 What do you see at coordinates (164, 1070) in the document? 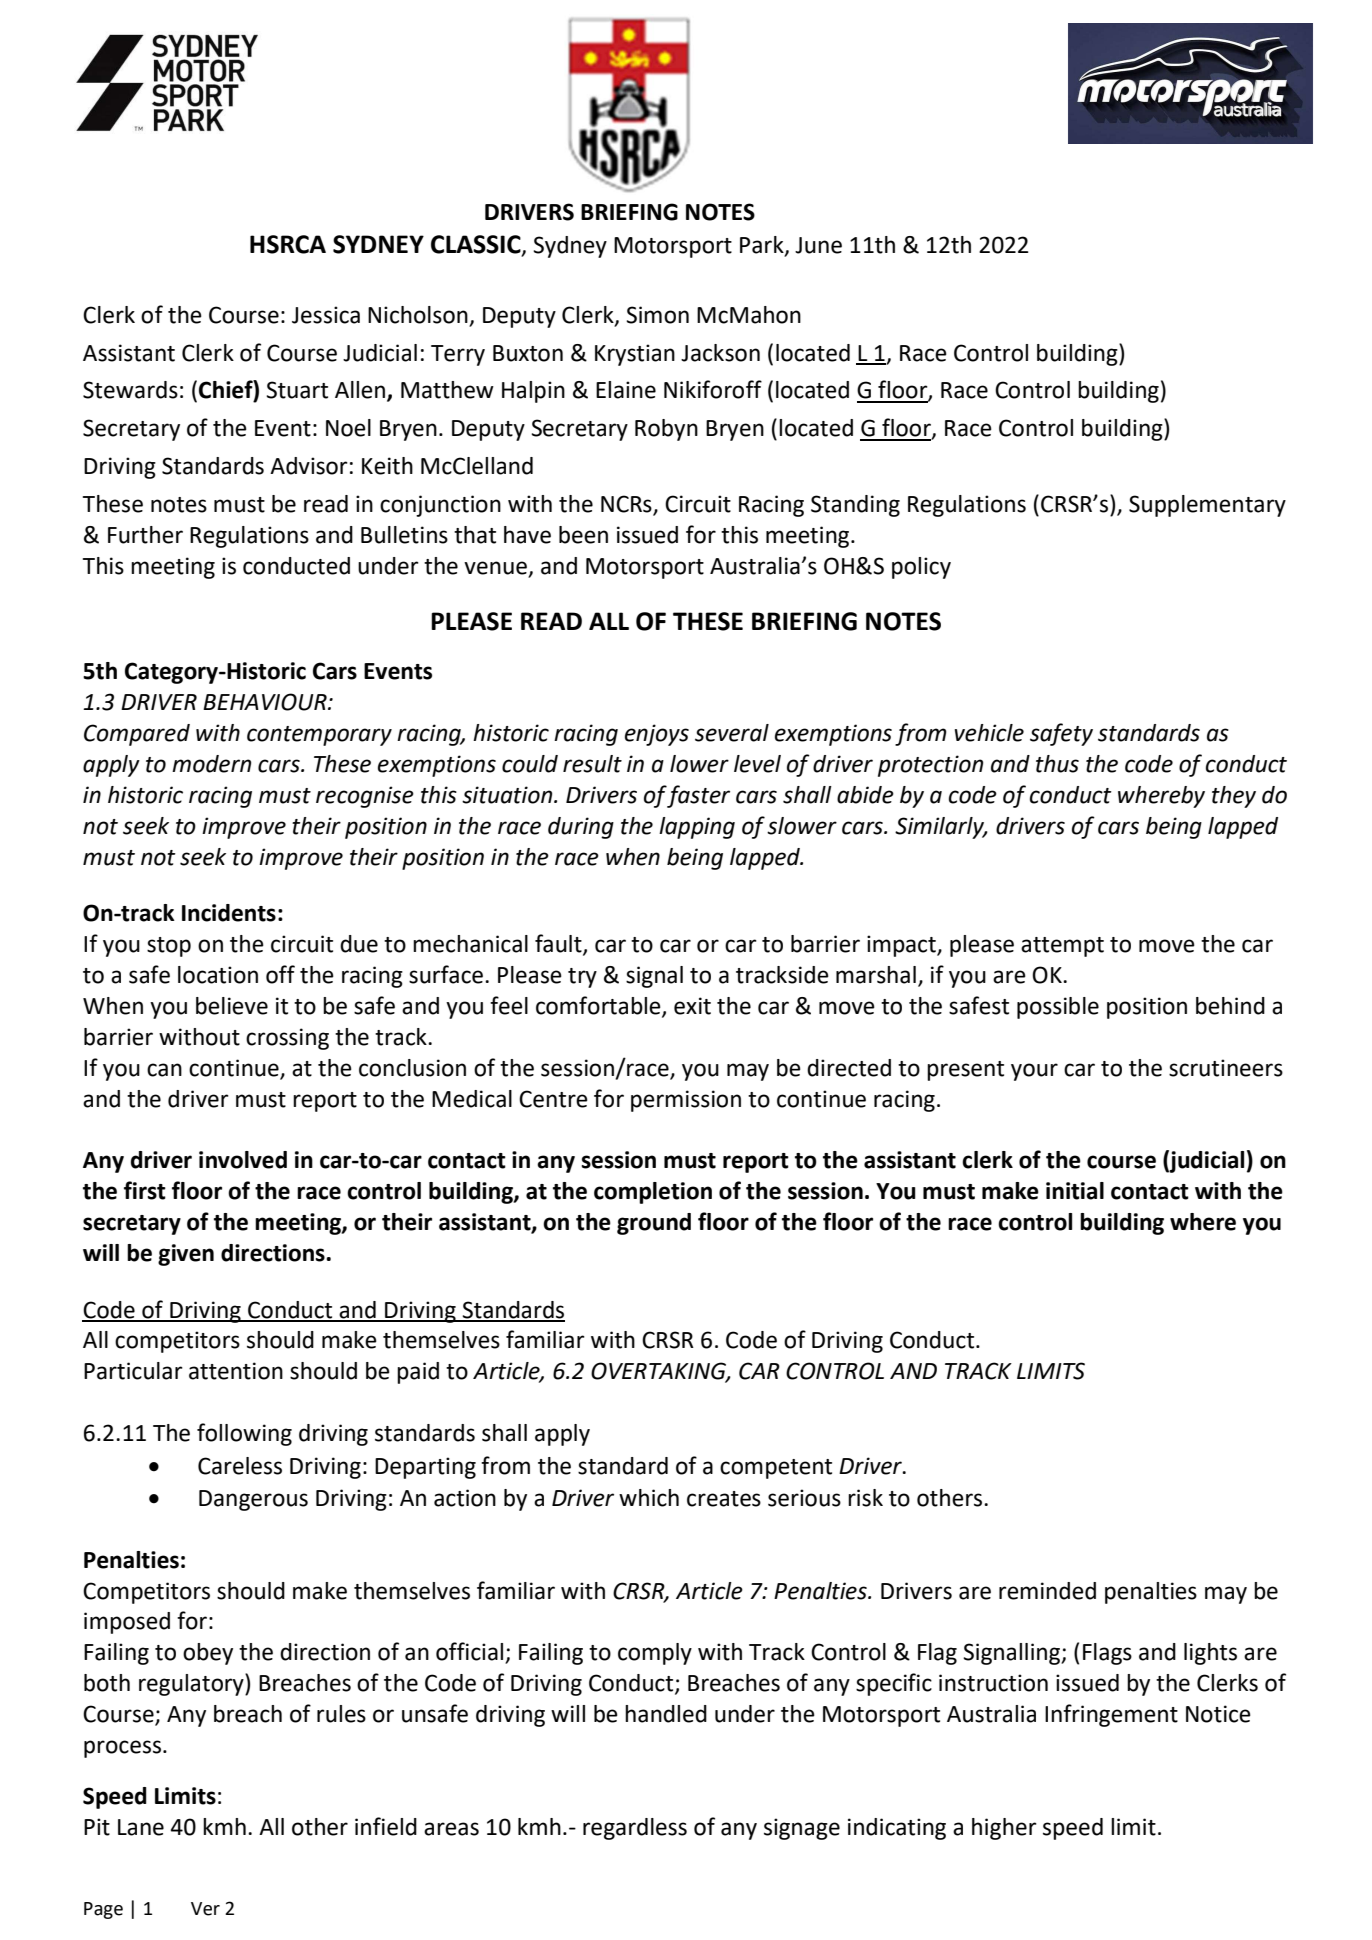
I see `can` at bounding box center [164, 1070].
